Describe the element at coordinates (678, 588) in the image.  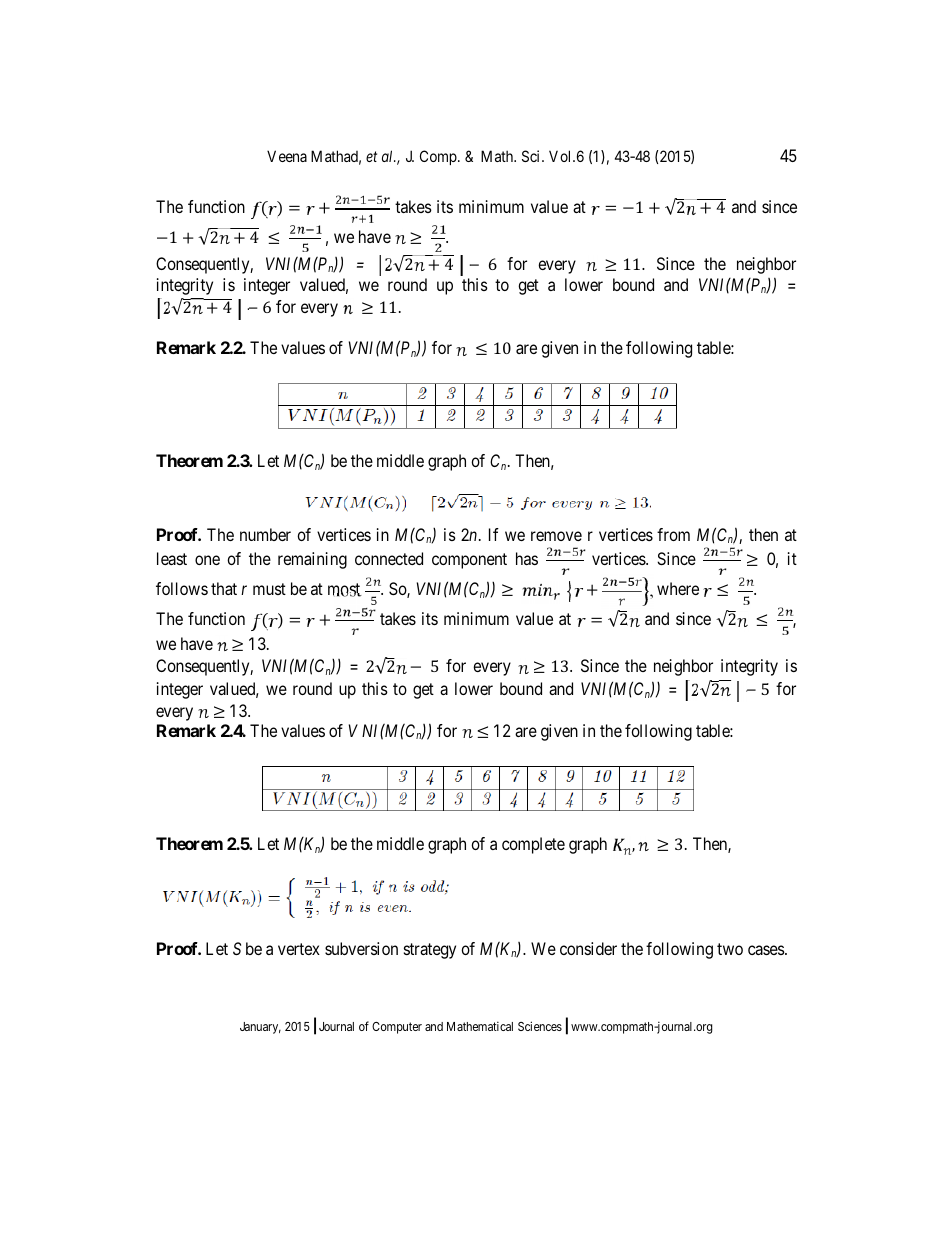
I see `where` at that location.
